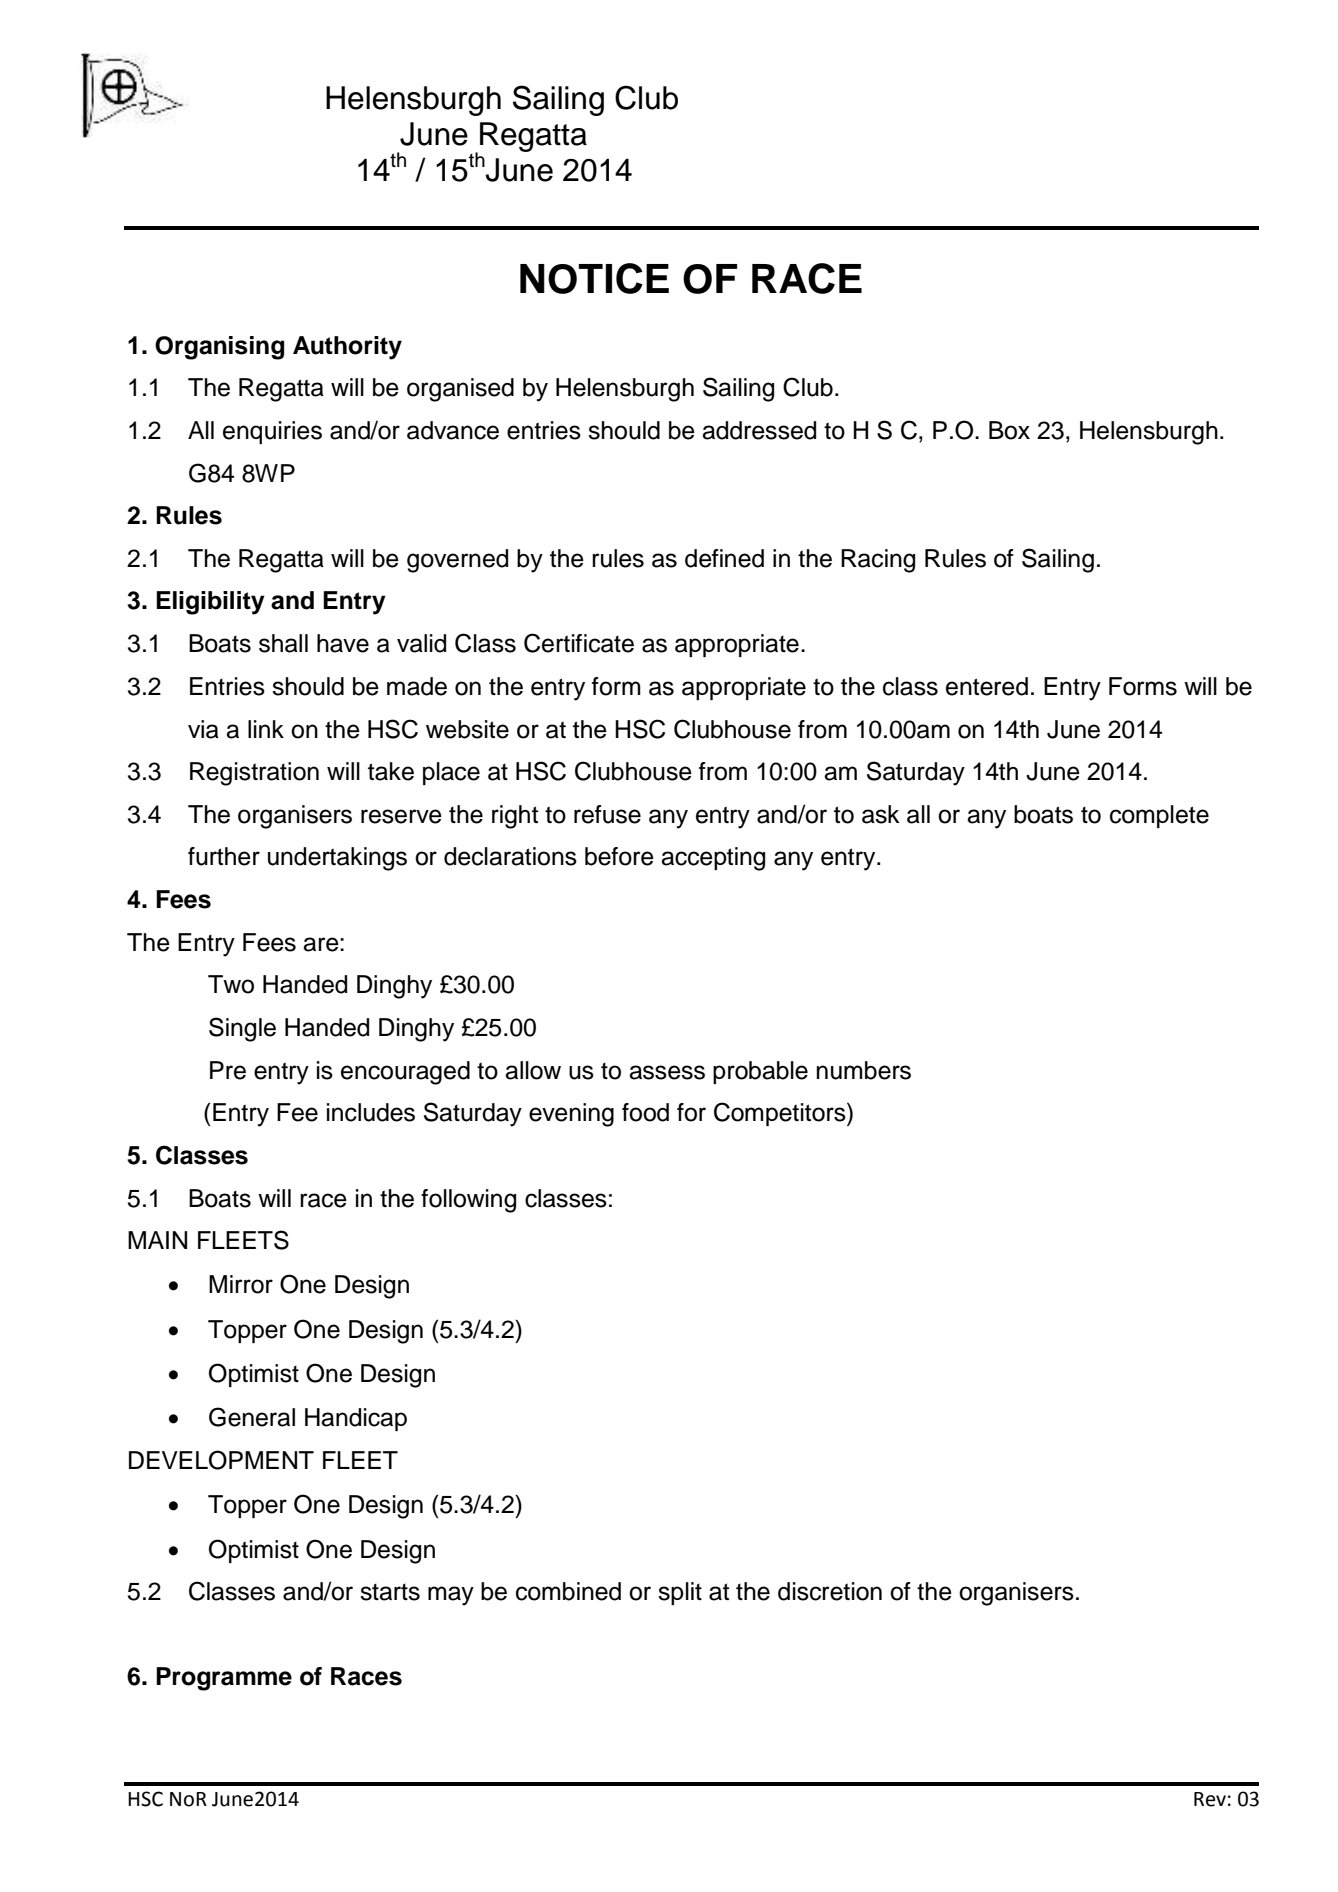  Describe the element at coordinates (1009, 430) in the screenshot. I see `Box` at that location.
